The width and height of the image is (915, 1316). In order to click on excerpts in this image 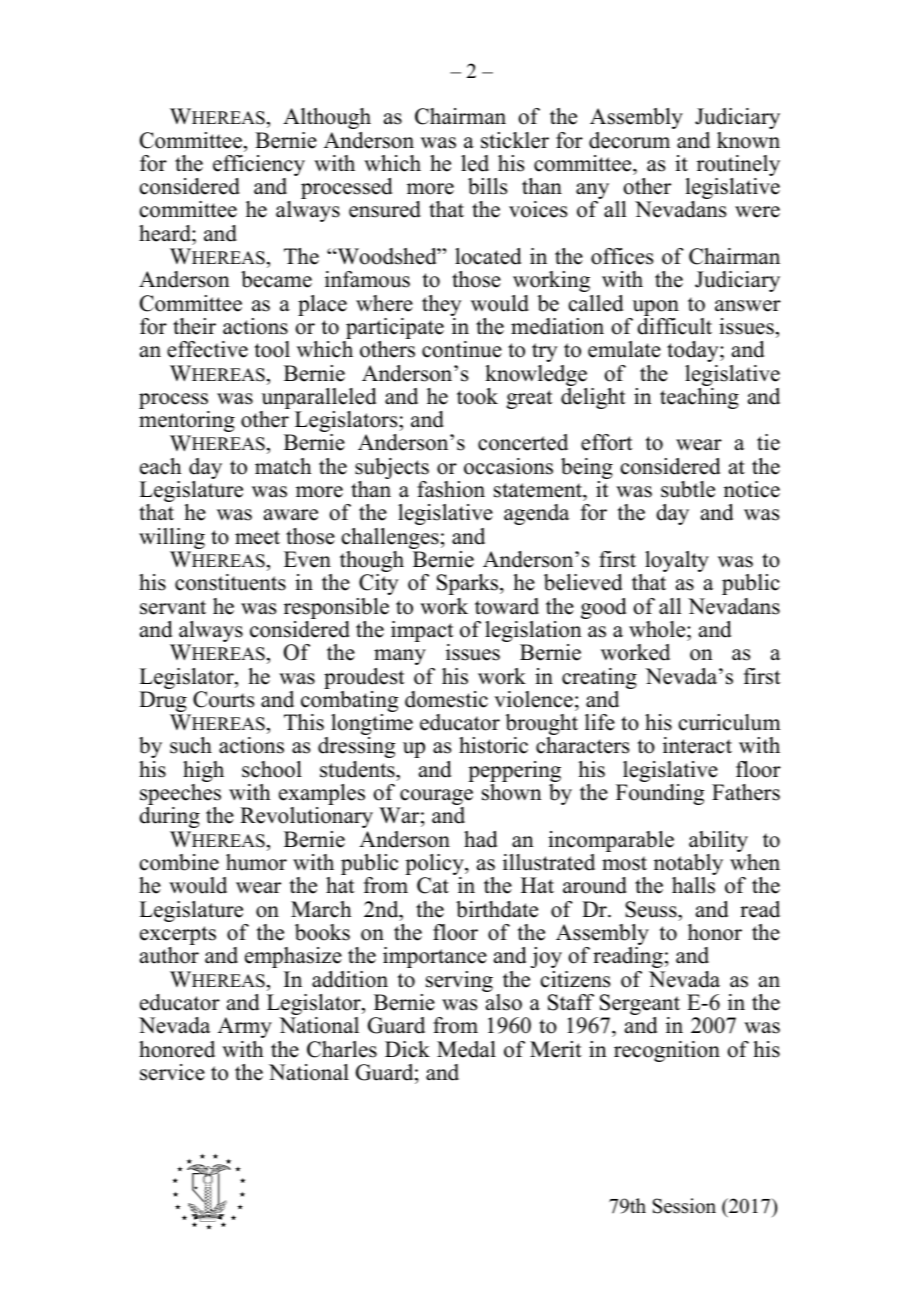, I will do `click(178, 937)`.
